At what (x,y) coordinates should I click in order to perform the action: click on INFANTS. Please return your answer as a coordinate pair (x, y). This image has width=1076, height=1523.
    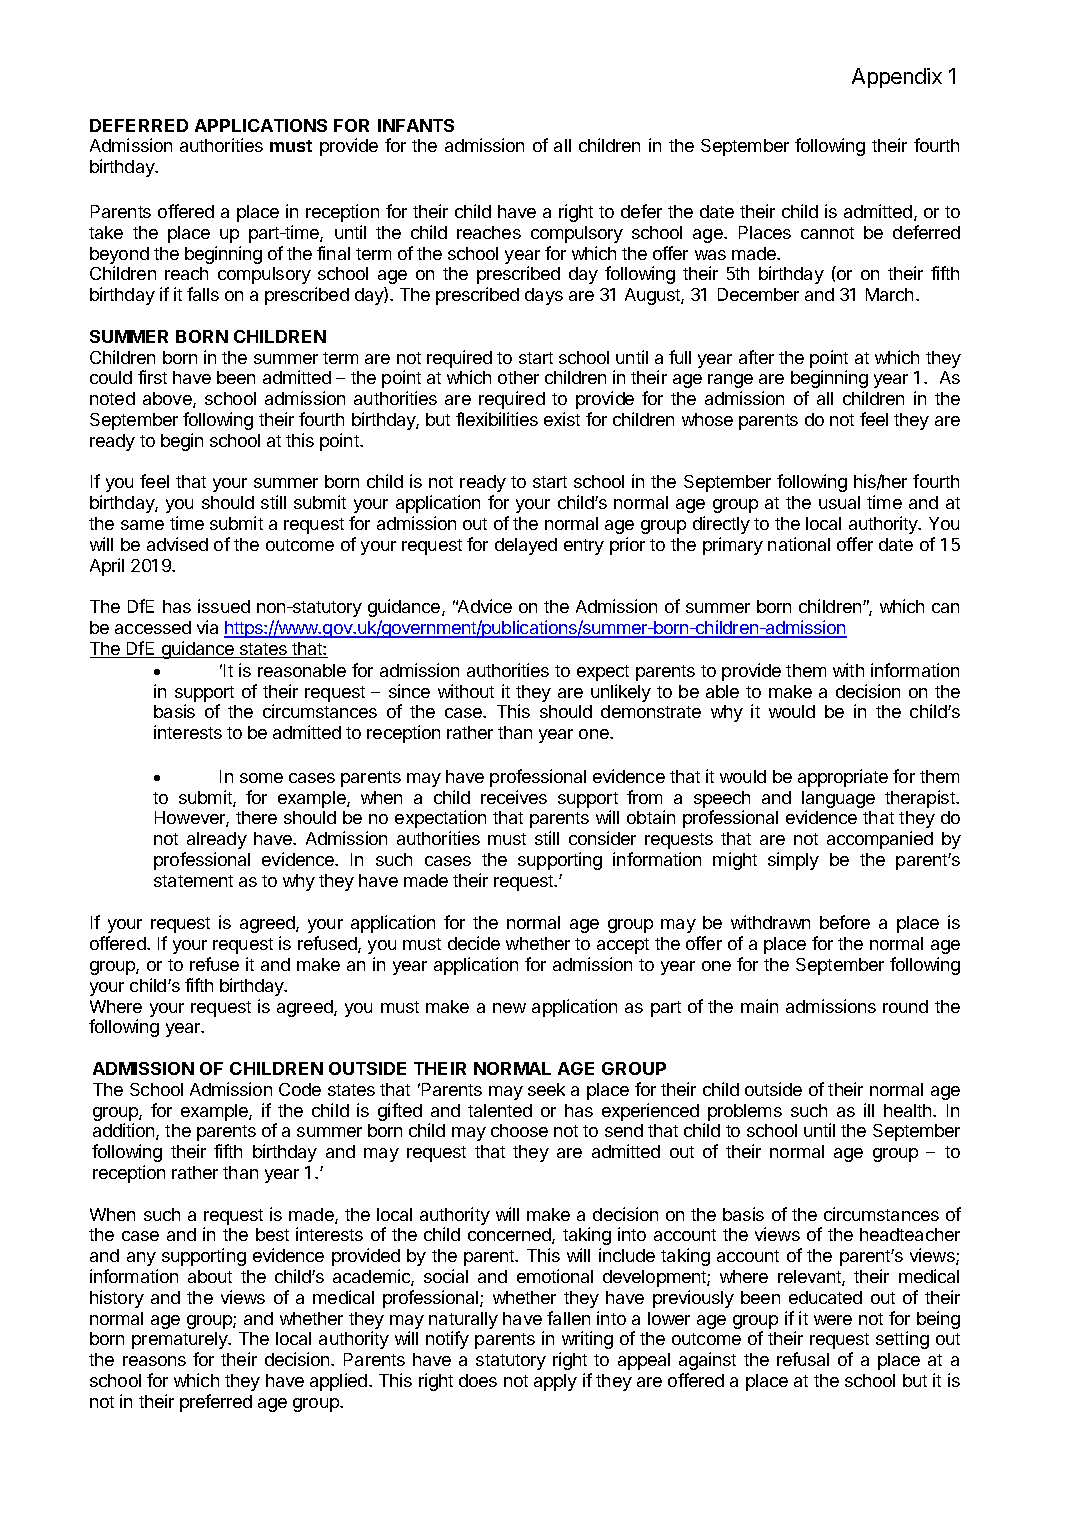
    Looking at the image, I should click on (416, 125).
